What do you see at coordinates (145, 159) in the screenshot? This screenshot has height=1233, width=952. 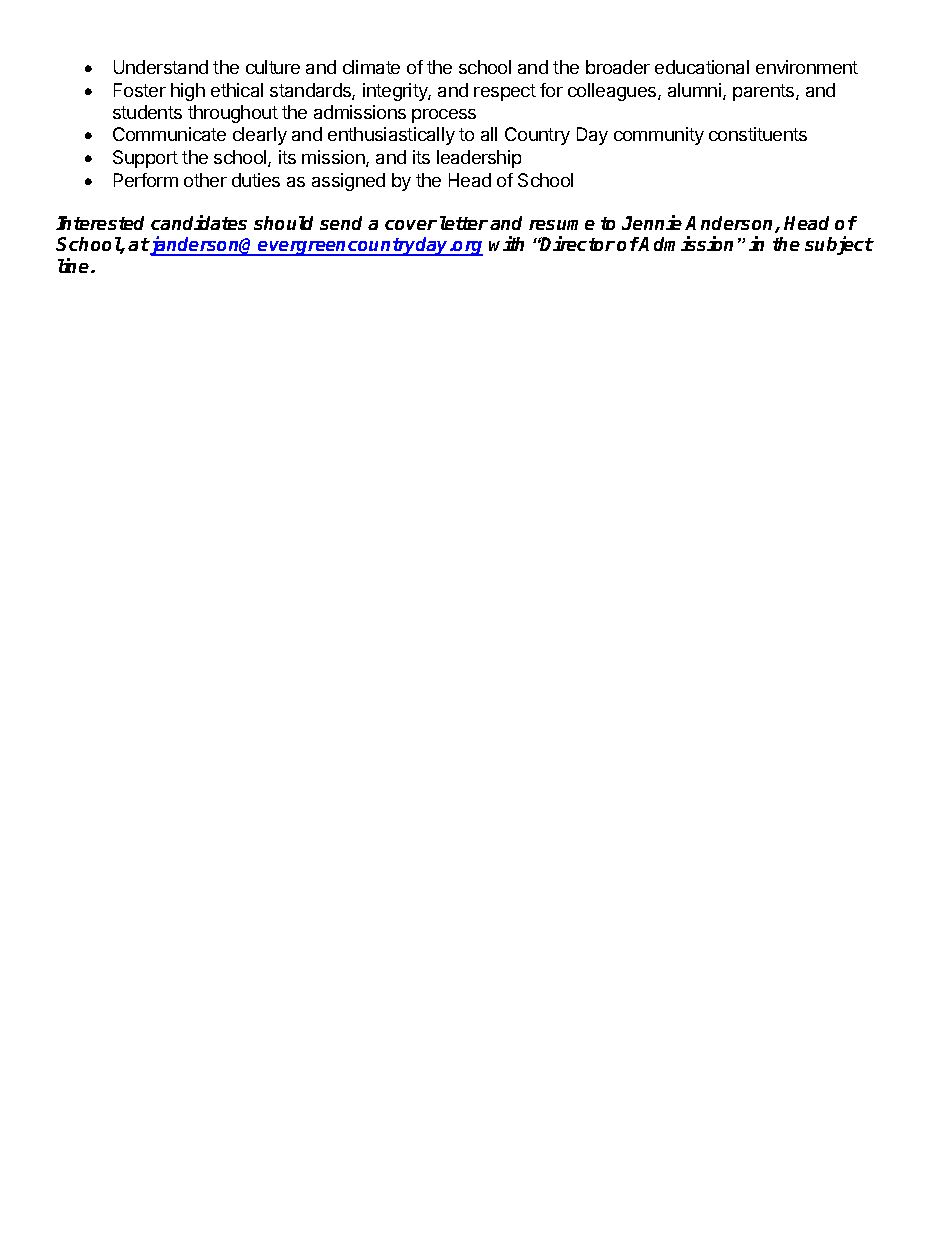 I see `Support` at bounding box center [145, 159].
